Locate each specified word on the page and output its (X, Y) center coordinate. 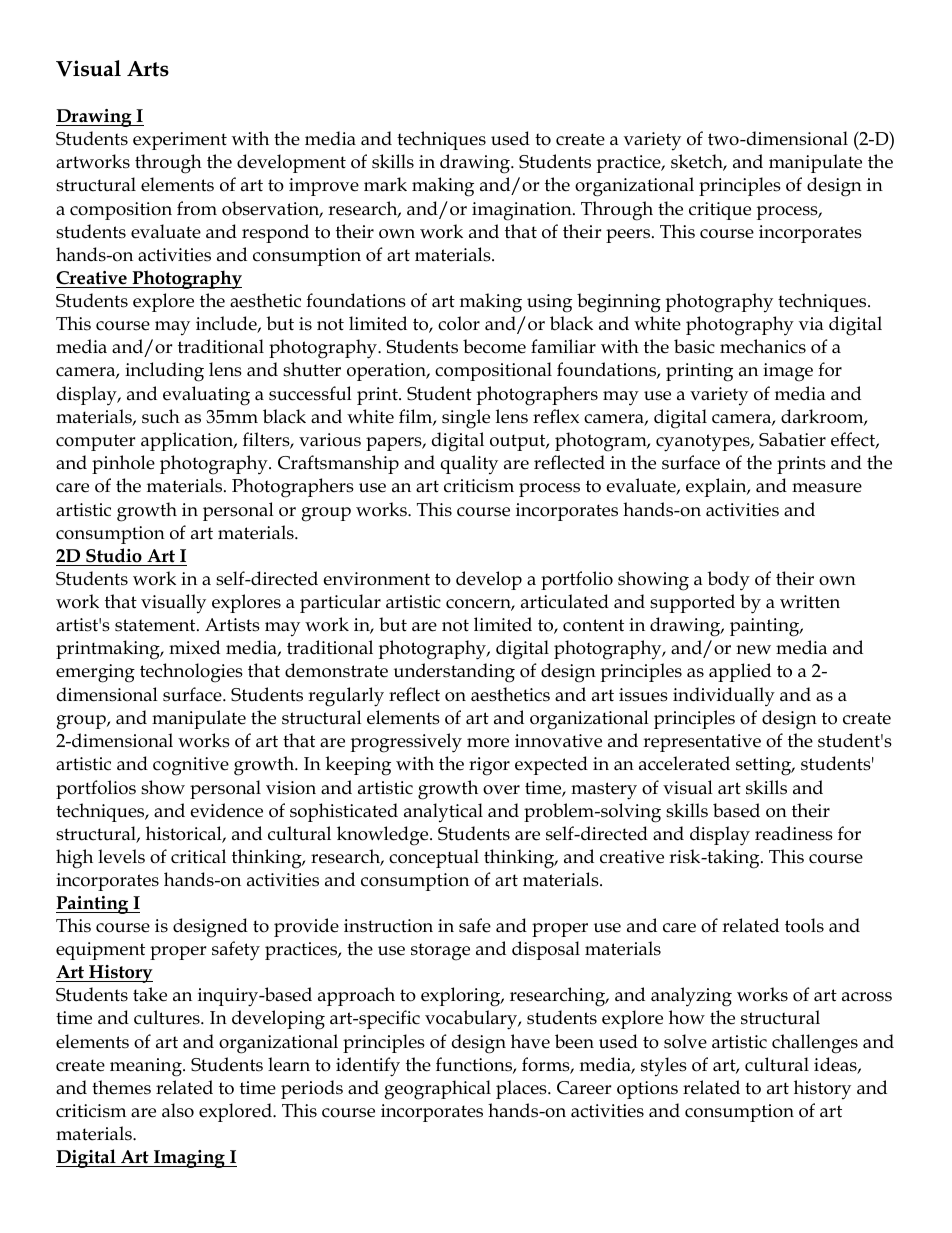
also (178, 1110)
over (501, 790)
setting (765, 766)
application (188, 441)
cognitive (191, 766)
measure (827, 488)
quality (469, 465)
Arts (148, 69)
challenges (815, 1044)
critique (720, 211)
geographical (437, 1090)
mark (385, 184)
